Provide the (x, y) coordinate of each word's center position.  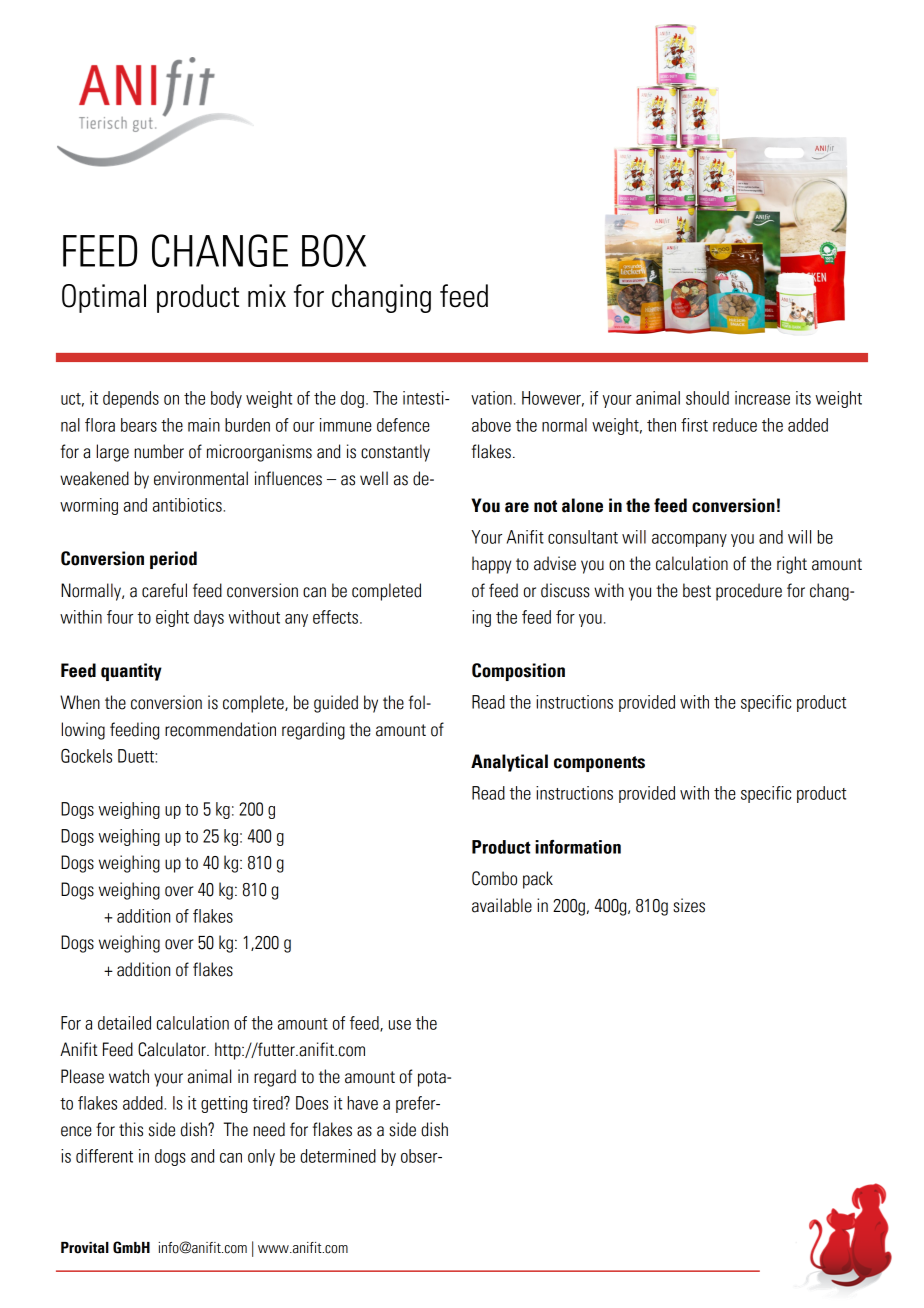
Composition (518, 672)
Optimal (104, 298)
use (400, 1025)
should (707, 398)
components (599, 764)
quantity (131, 672)
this (131, 1129)
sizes (689, 905)
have (362, 1103)
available (502, 905)
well (374, 478)
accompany (689, 540)
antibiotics (188, 505)
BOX (334, 250)
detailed (124, 1023)
